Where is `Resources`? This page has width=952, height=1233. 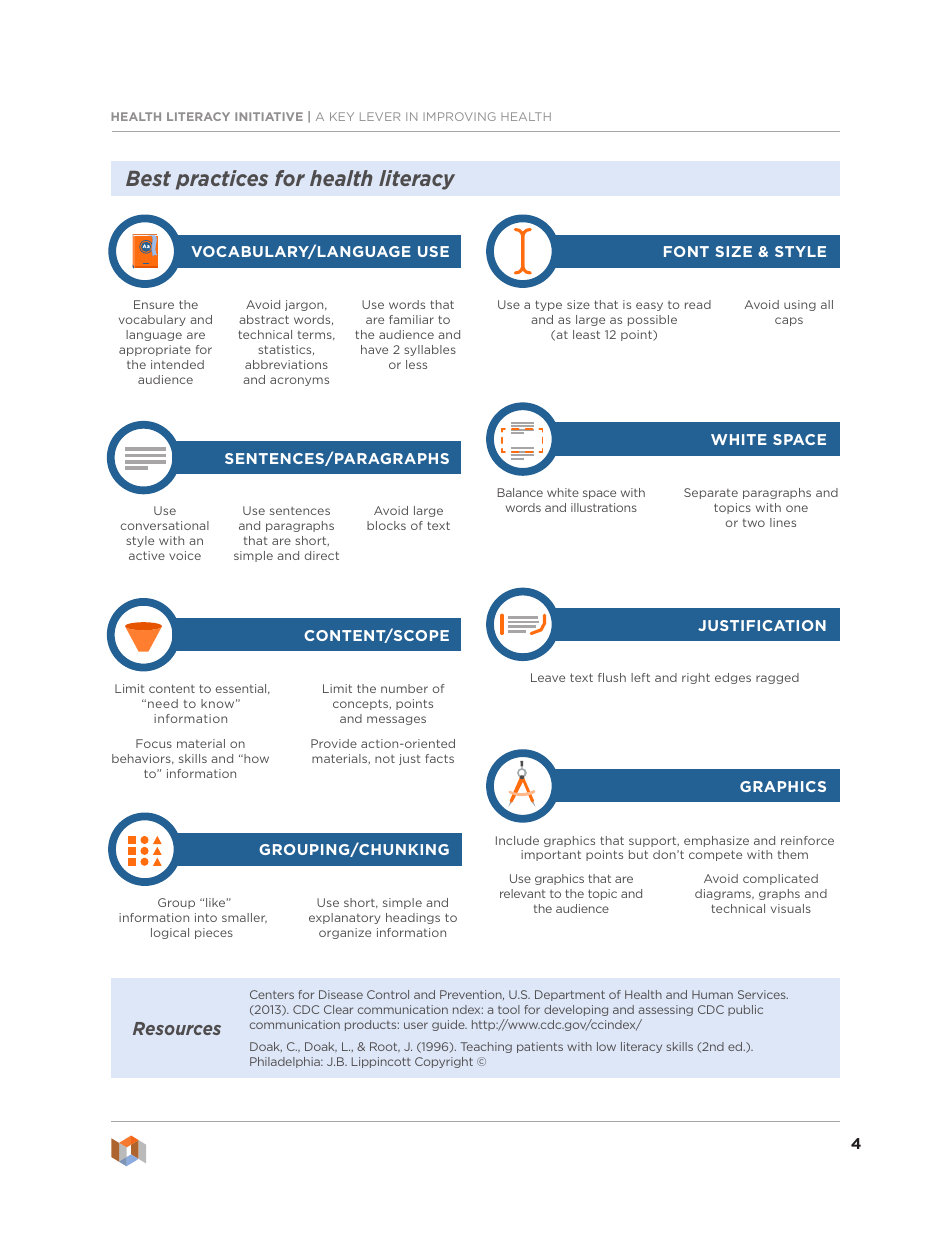 Resources is located at coordinates (177, 1028).
